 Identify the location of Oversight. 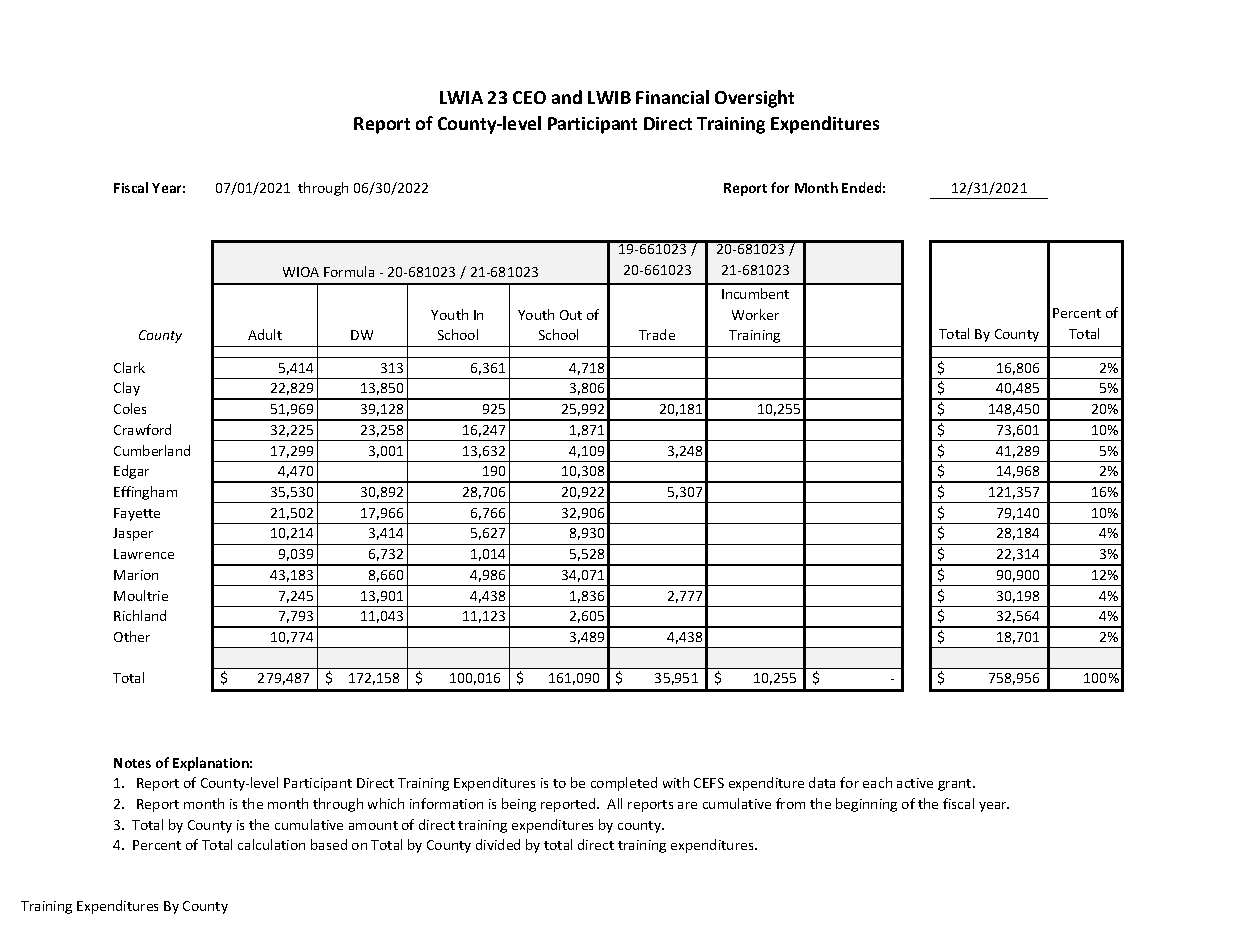
(754, 99).
